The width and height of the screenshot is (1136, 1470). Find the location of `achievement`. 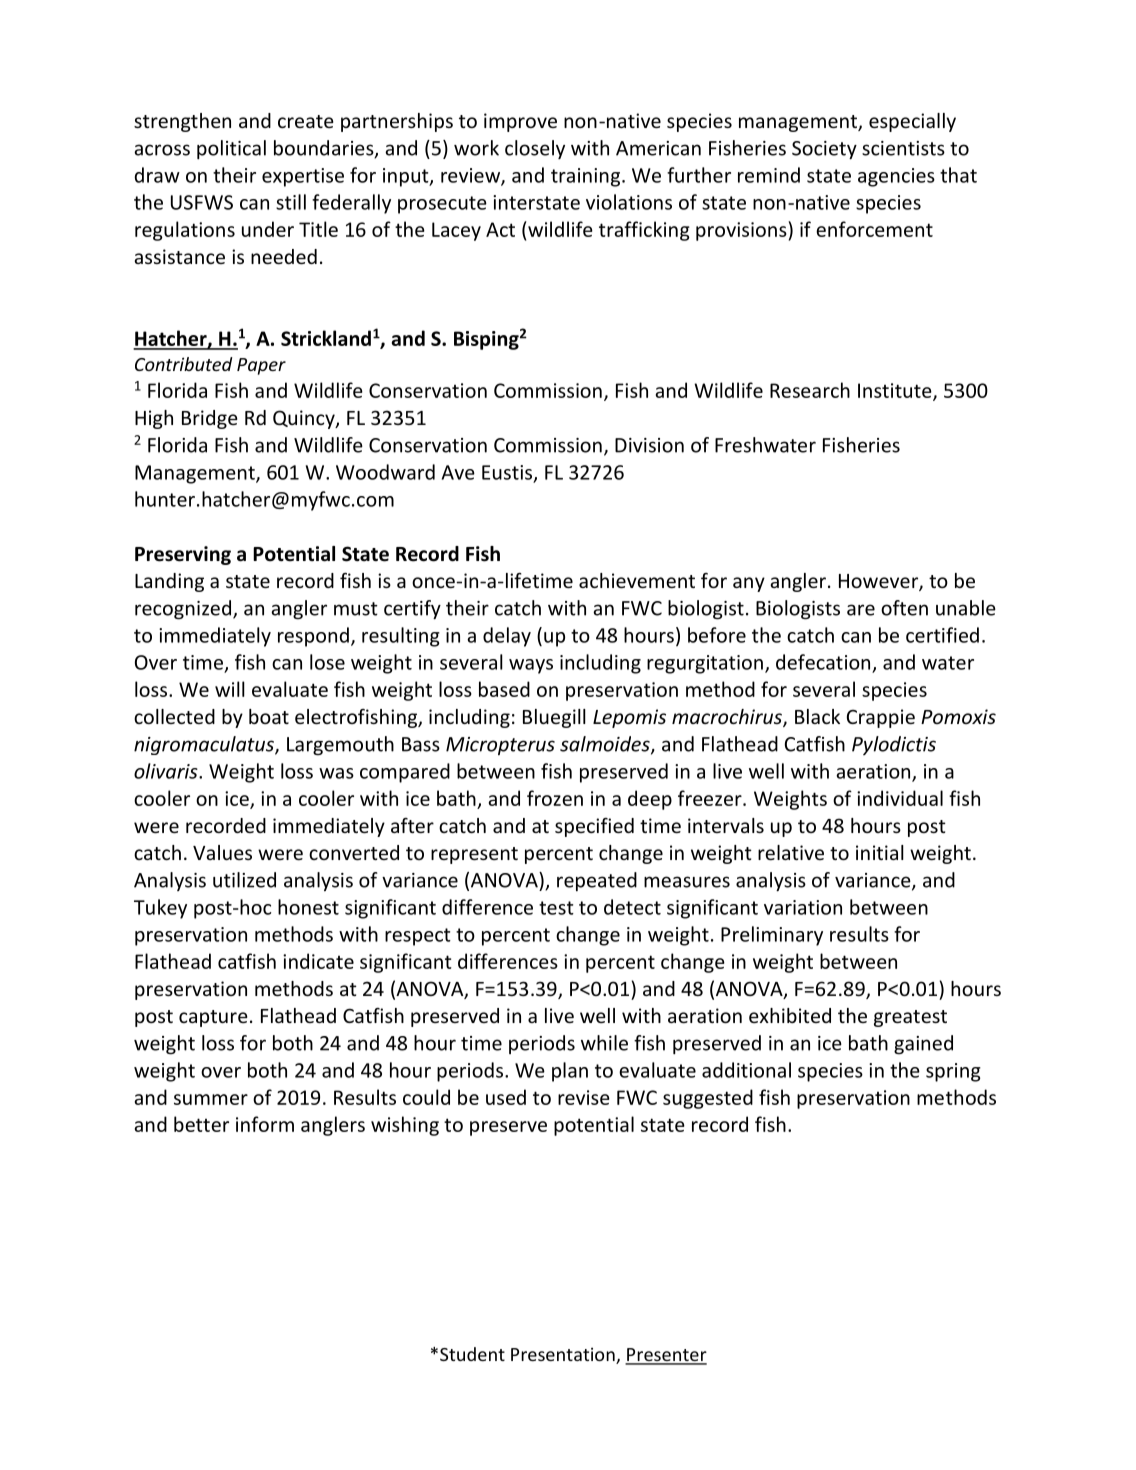

achievement is located at coordinates (637, 580).
